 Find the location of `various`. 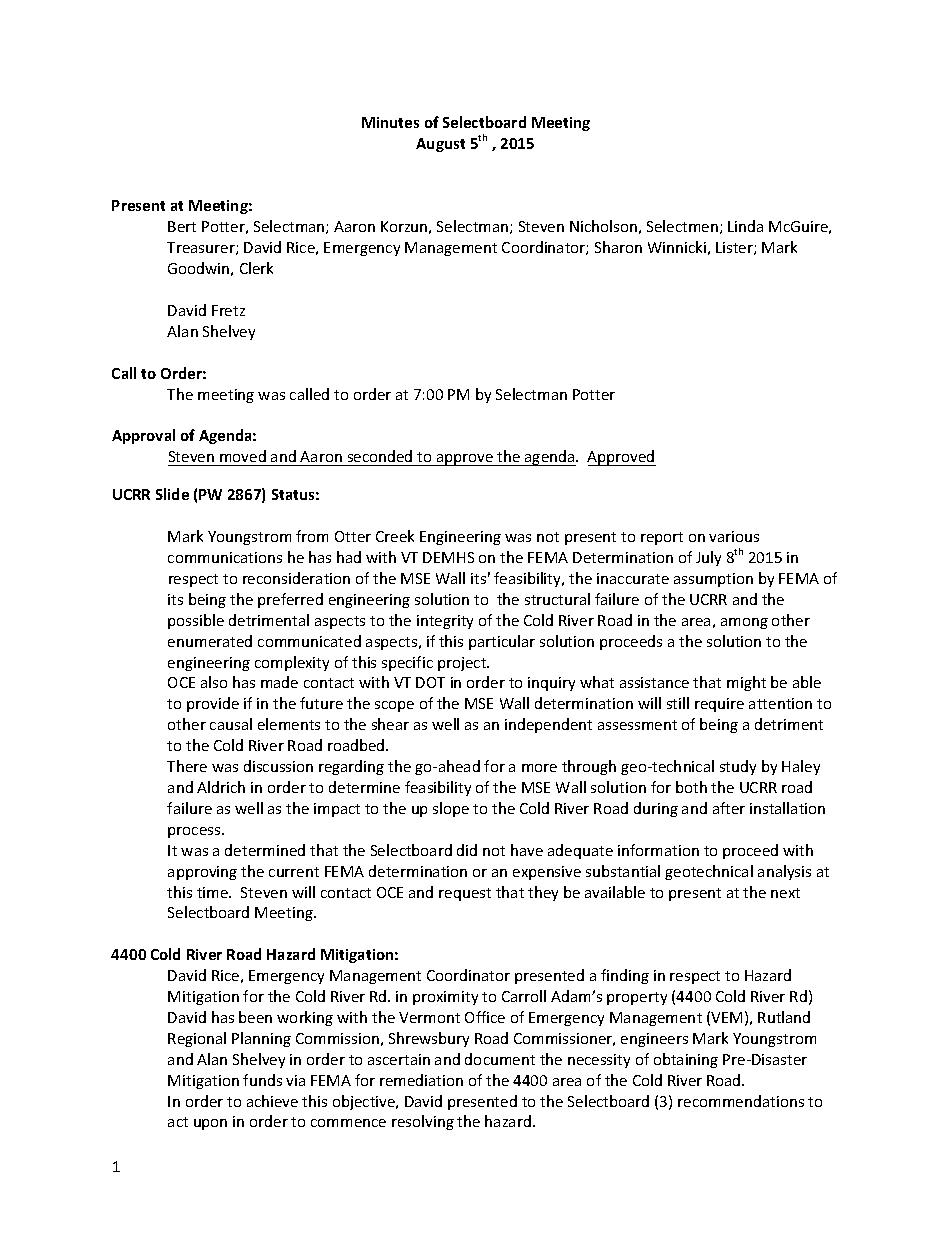

various is located at coordinates (734, 536).
